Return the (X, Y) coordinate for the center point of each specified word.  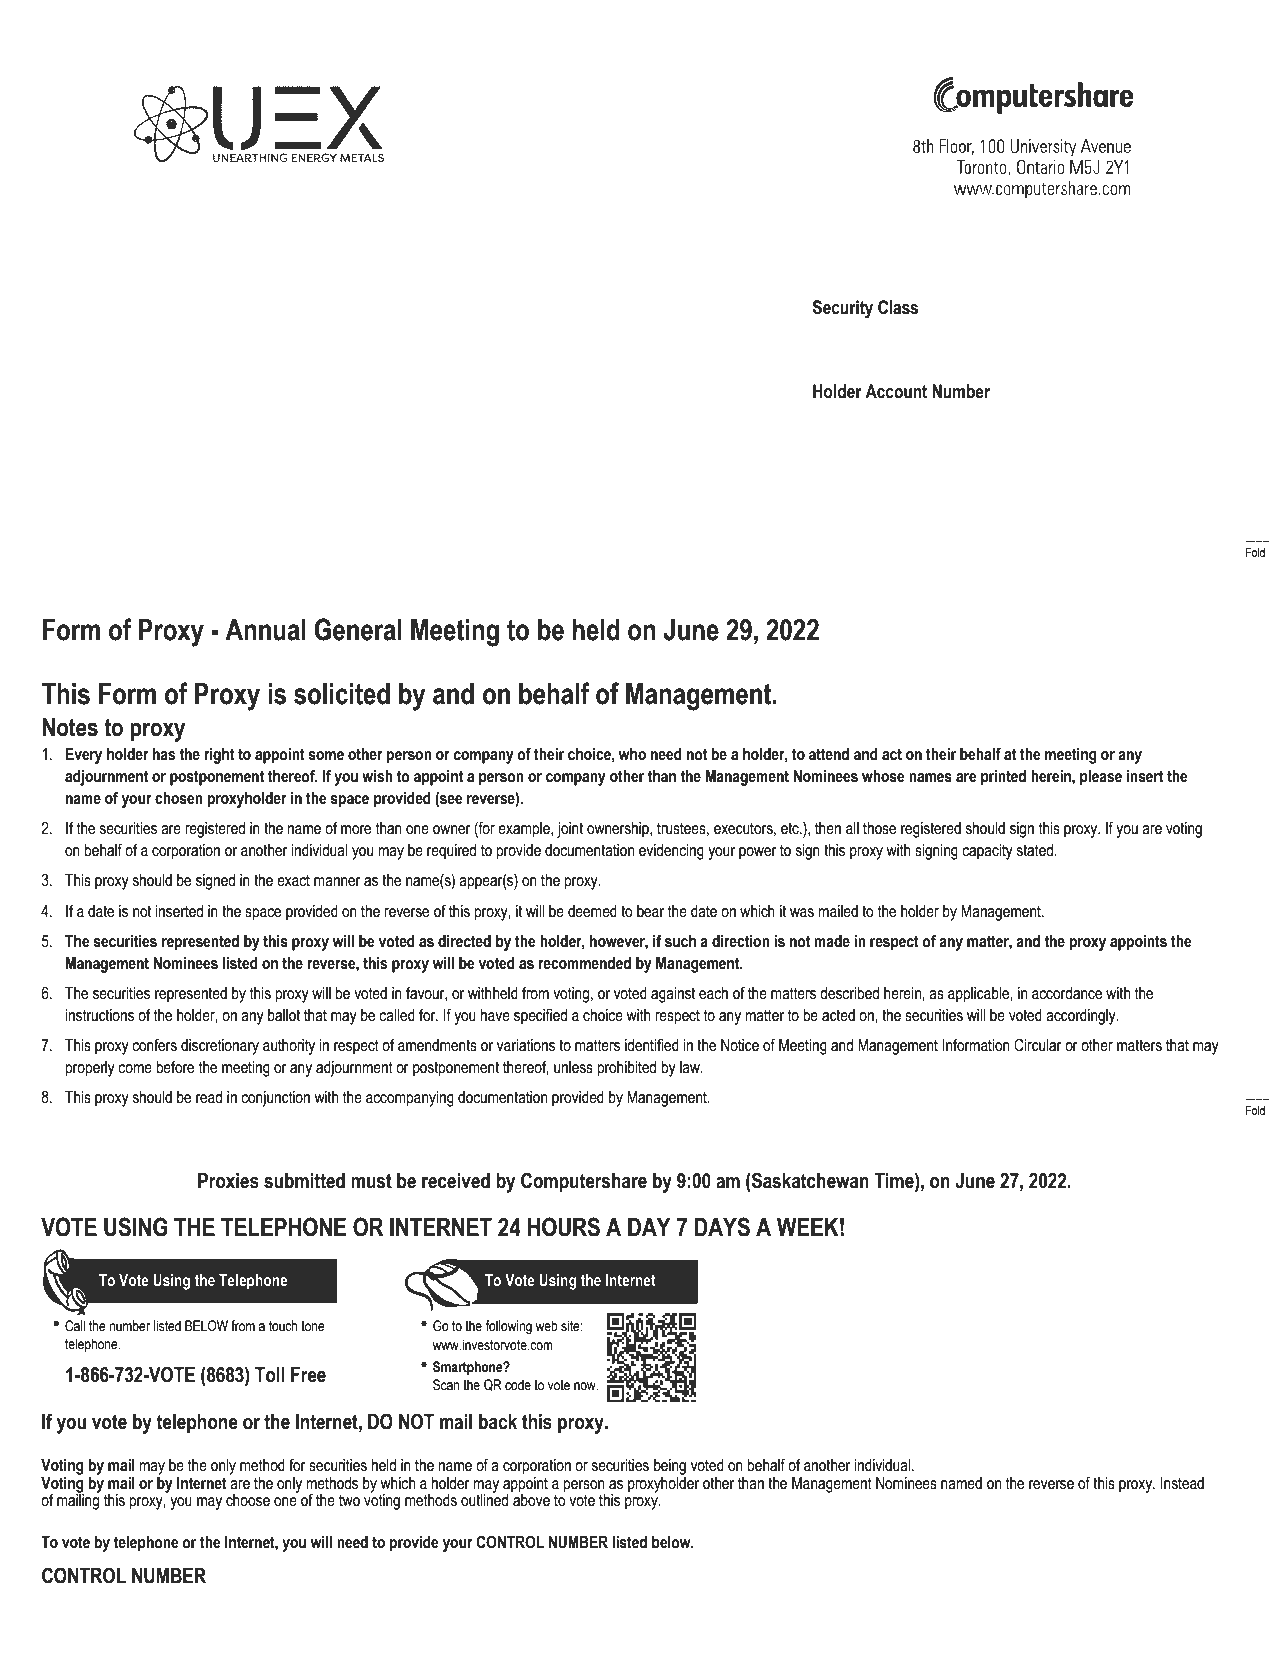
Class (898, 307)
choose (248, 1500)
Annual (265, 630)
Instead (1182, 1483)
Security (843, 309)
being (670, 1467)
